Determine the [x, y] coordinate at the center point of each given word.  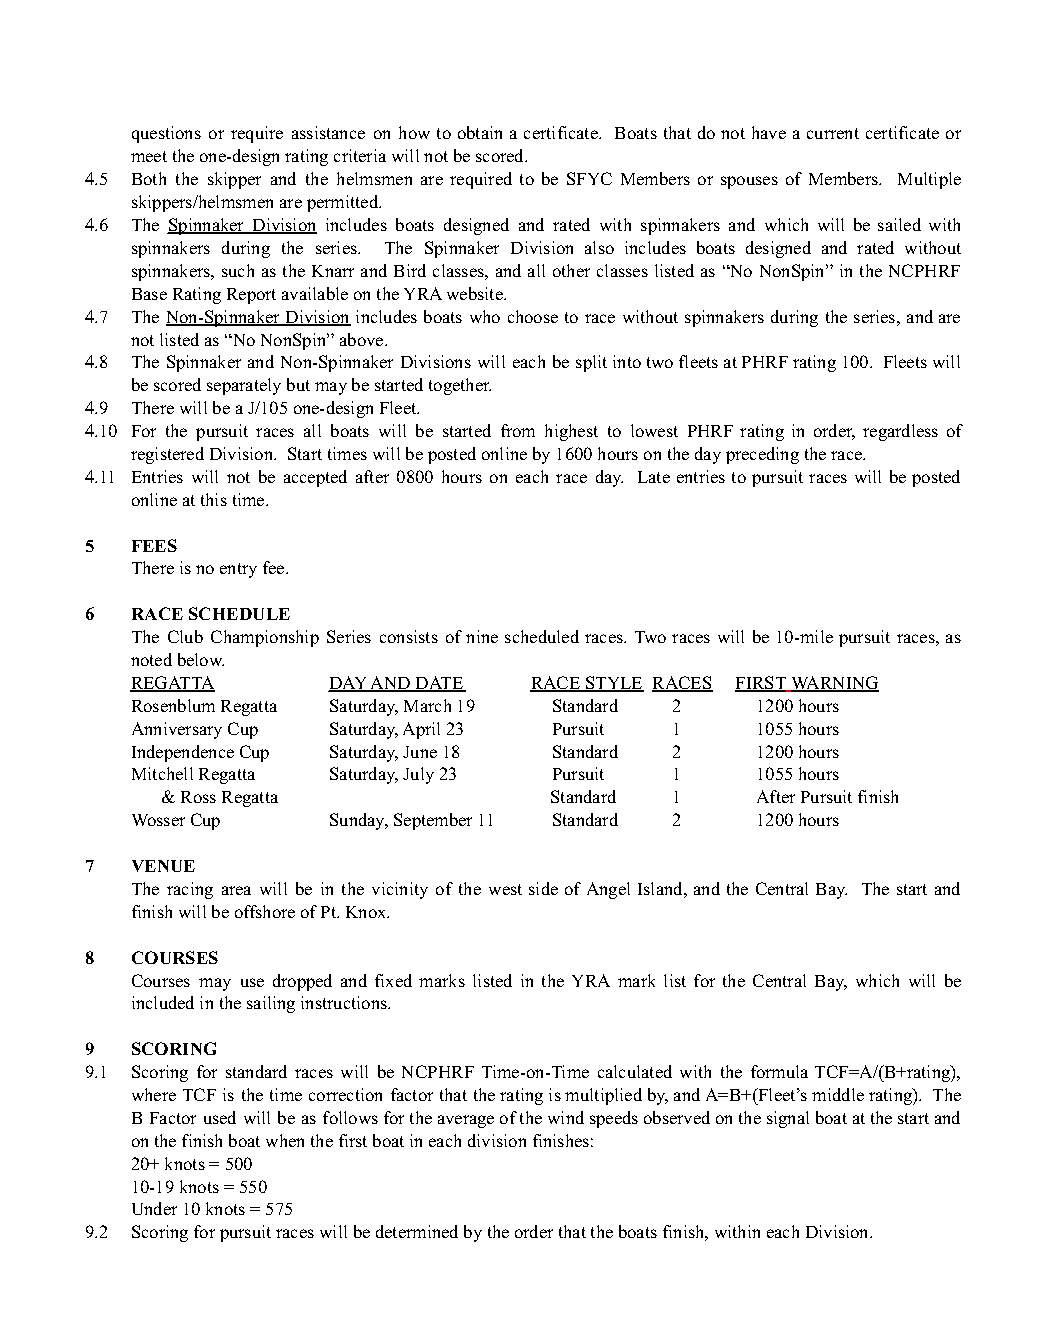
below [201, 659]
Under [154, 1208]
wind [566, 1117]
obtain [480, 132]
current [833, 133]
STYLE [614, 684]
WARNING [834, 684]
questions [166, 134]
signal [788, 1119]
